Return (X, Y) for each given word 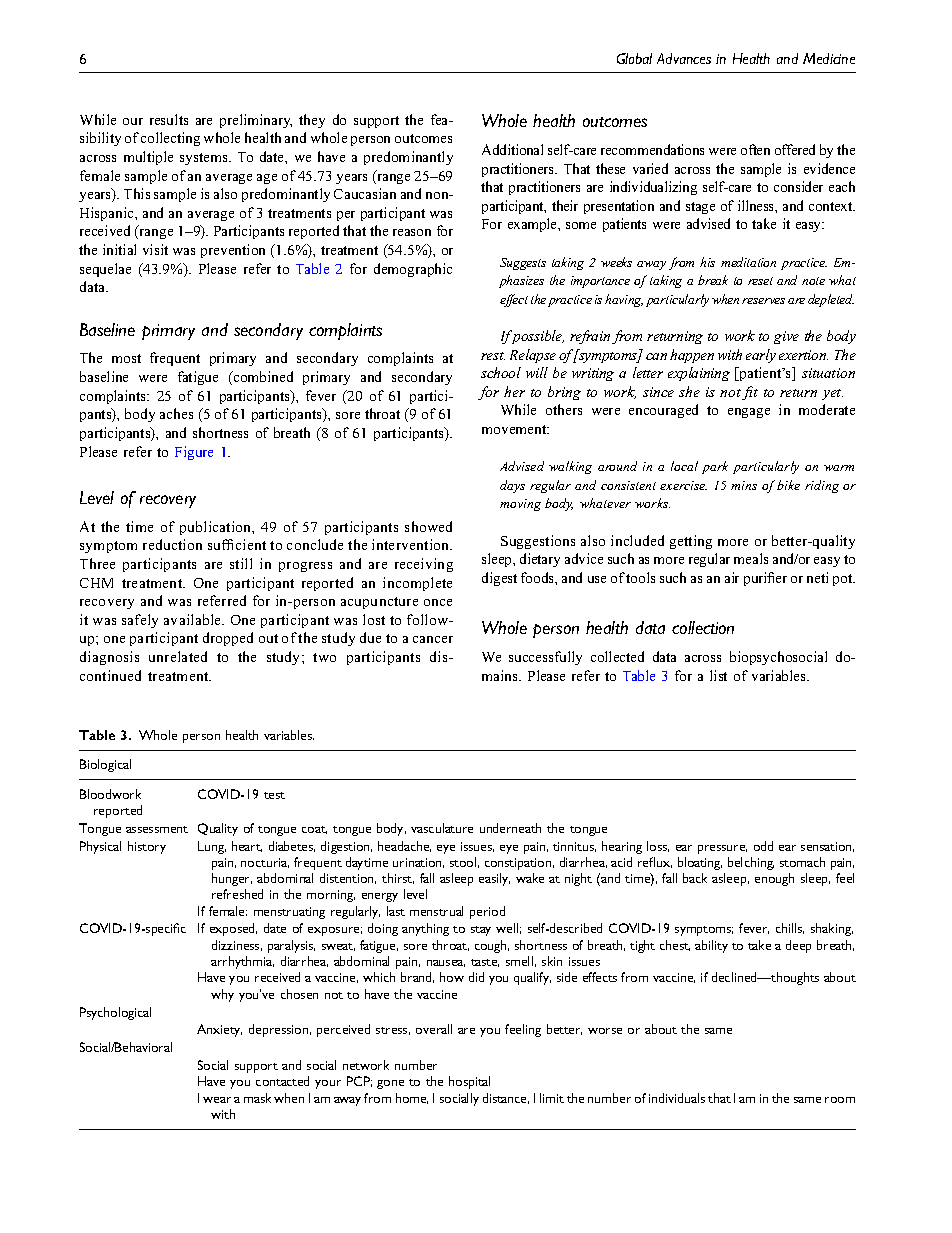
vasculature (442, 828)
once (438, 602)
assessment (157, 829)
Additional (512, 149)
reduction (172, 544)
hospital (469, 1082)
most (126, 358)
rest (493, 356)
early (761, 356)
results (169, 119)
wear (217, 1100)
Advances (684, 58)
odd (763, 846)
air (732, 577)
